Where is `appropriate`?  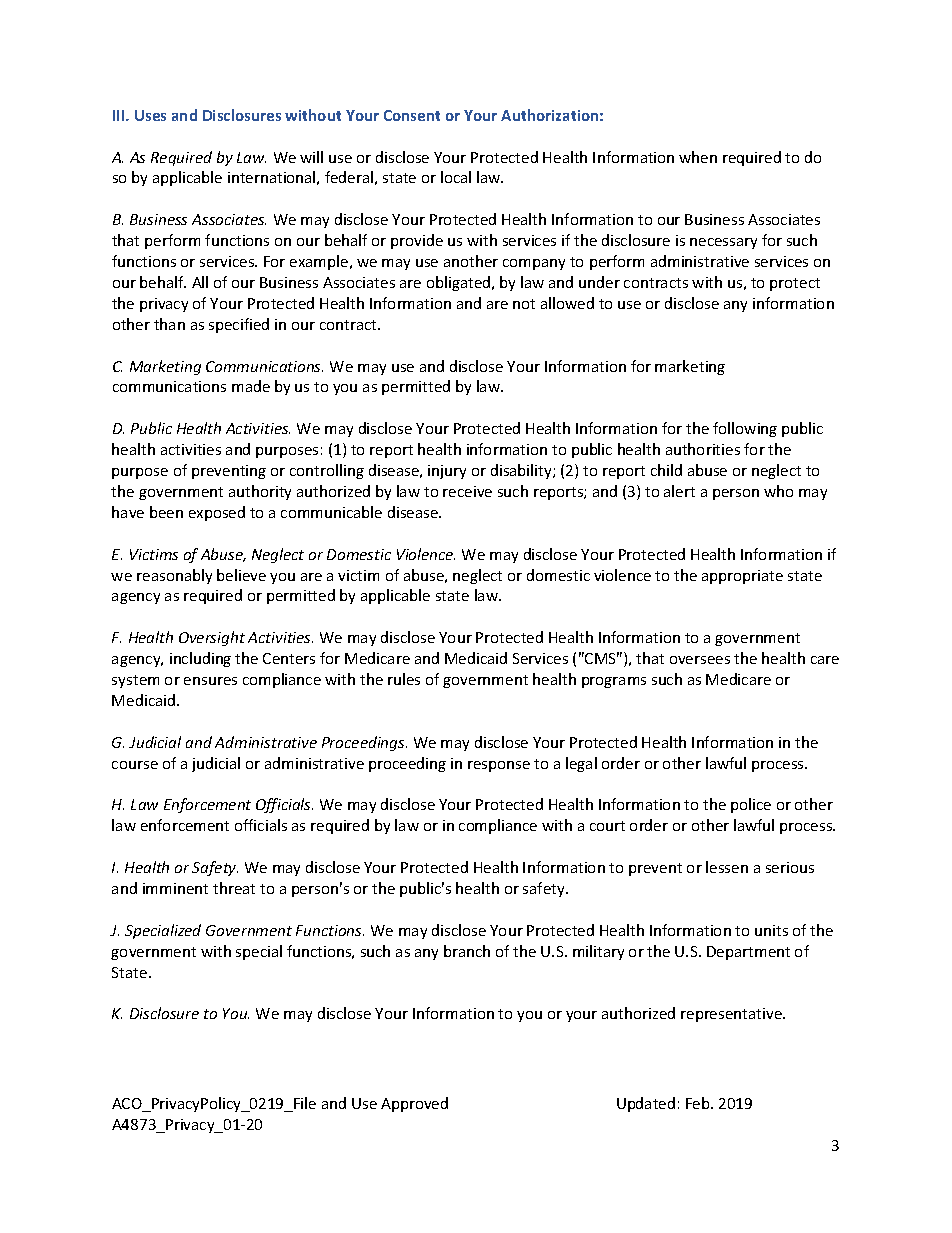
appropriate is located at coordinates (742, 577).
